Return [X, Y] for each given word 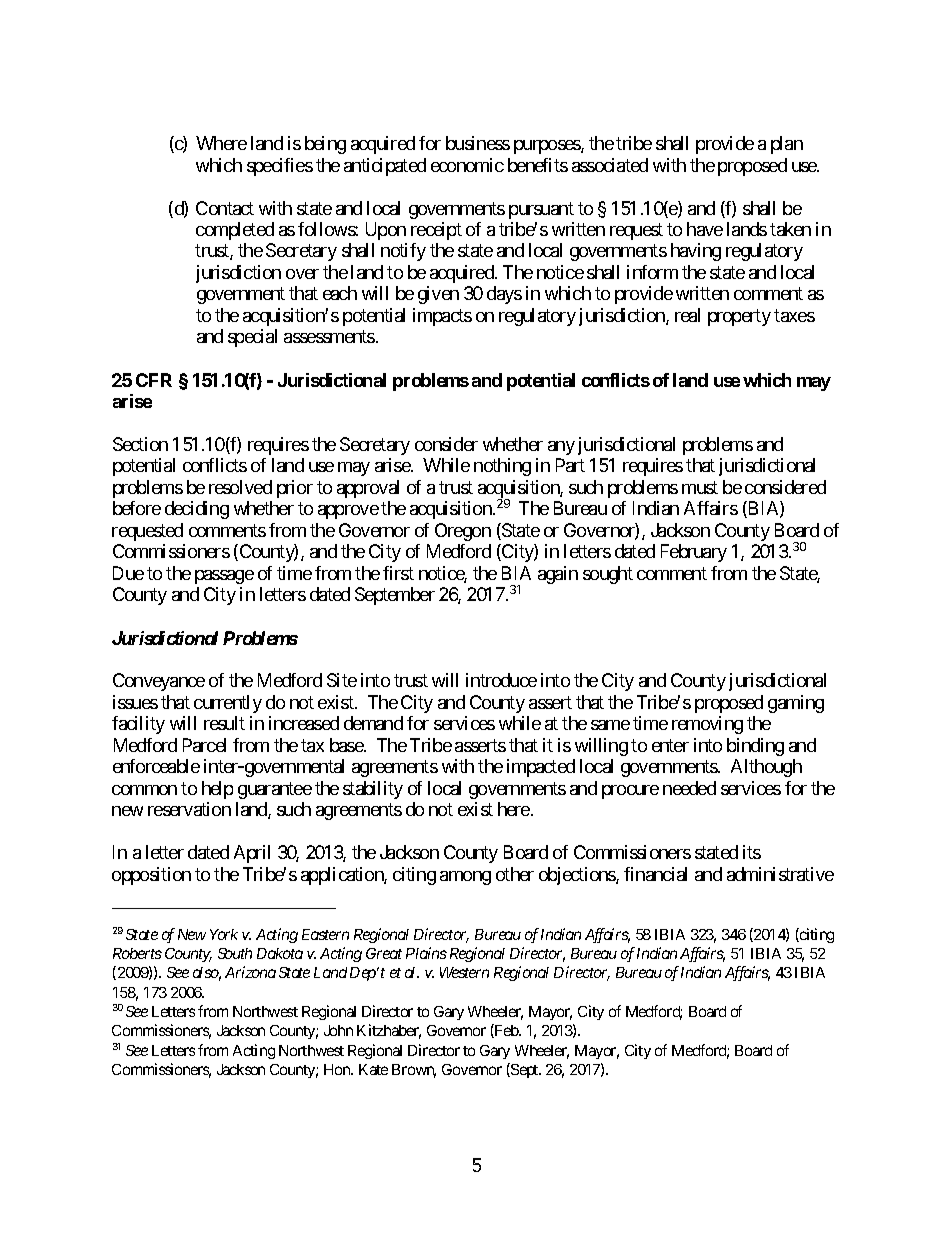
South [235, 953]
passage [224, 577]
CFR [154, 380]
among [465, 878]
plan [787, 145]
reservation [189, 809]
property [739, 317]
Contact [225, 208]
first [398, 573]
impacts [442, 317]
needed [689, 788]
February [694, 553]
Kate [373, 1069]
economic [467, 165]
